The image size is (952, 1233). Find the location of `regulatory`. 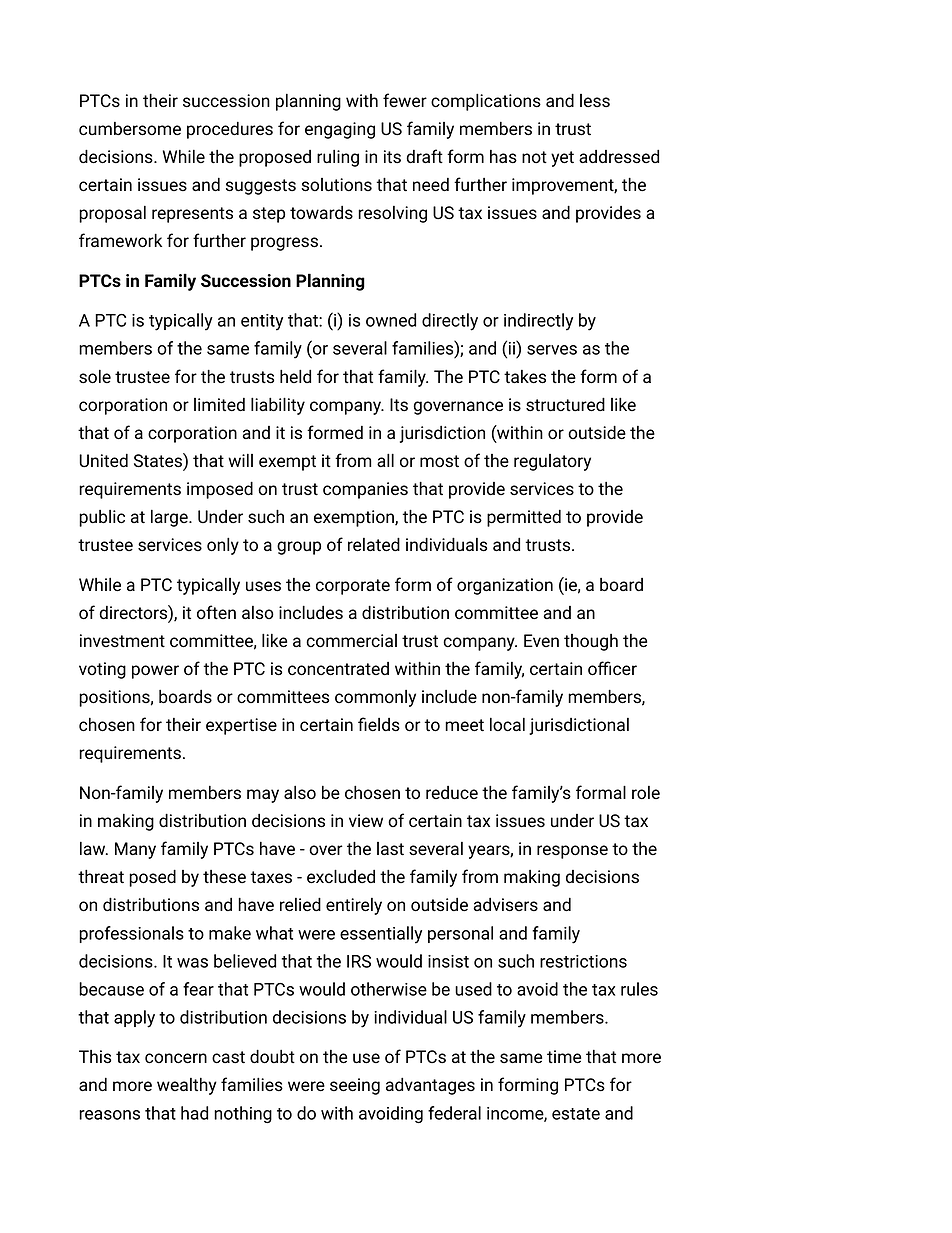

regulatory is located at coordinates (552, 462).
